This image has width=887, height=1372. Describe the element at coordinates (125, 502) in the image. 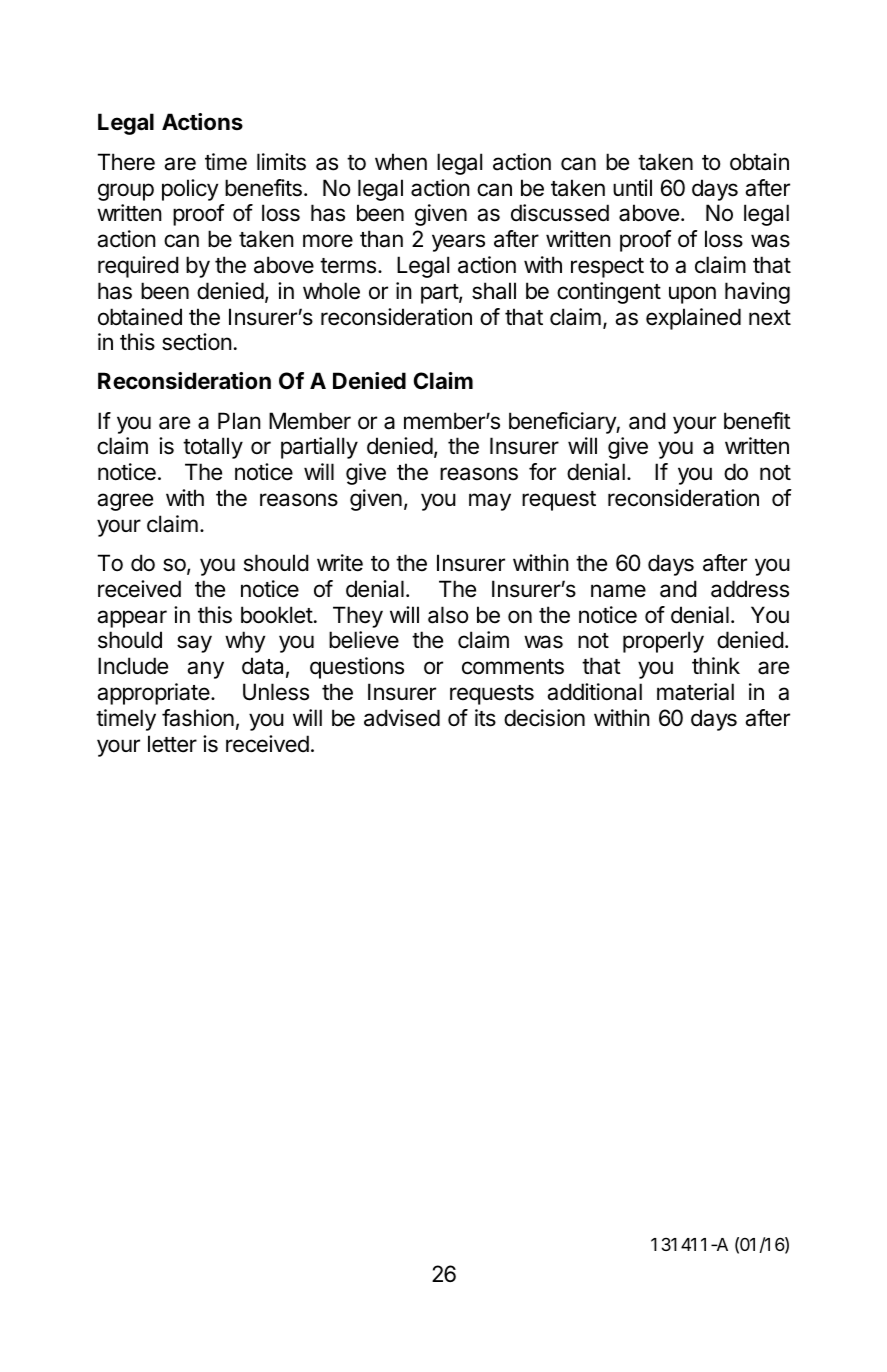

I see `agree` at that location.
